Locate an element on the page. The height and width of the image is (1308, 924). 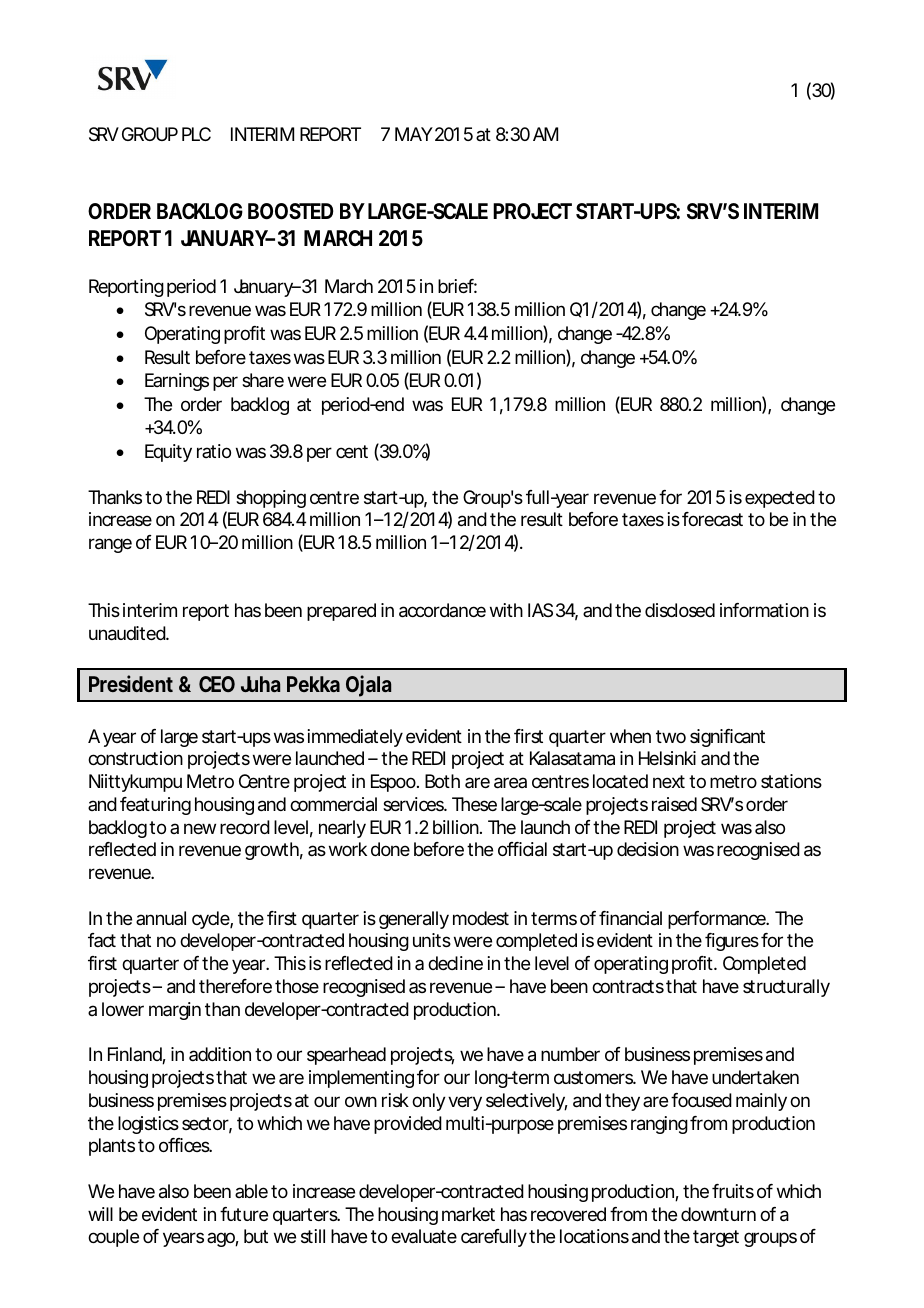
figures is located at coordinates (732, 942).
